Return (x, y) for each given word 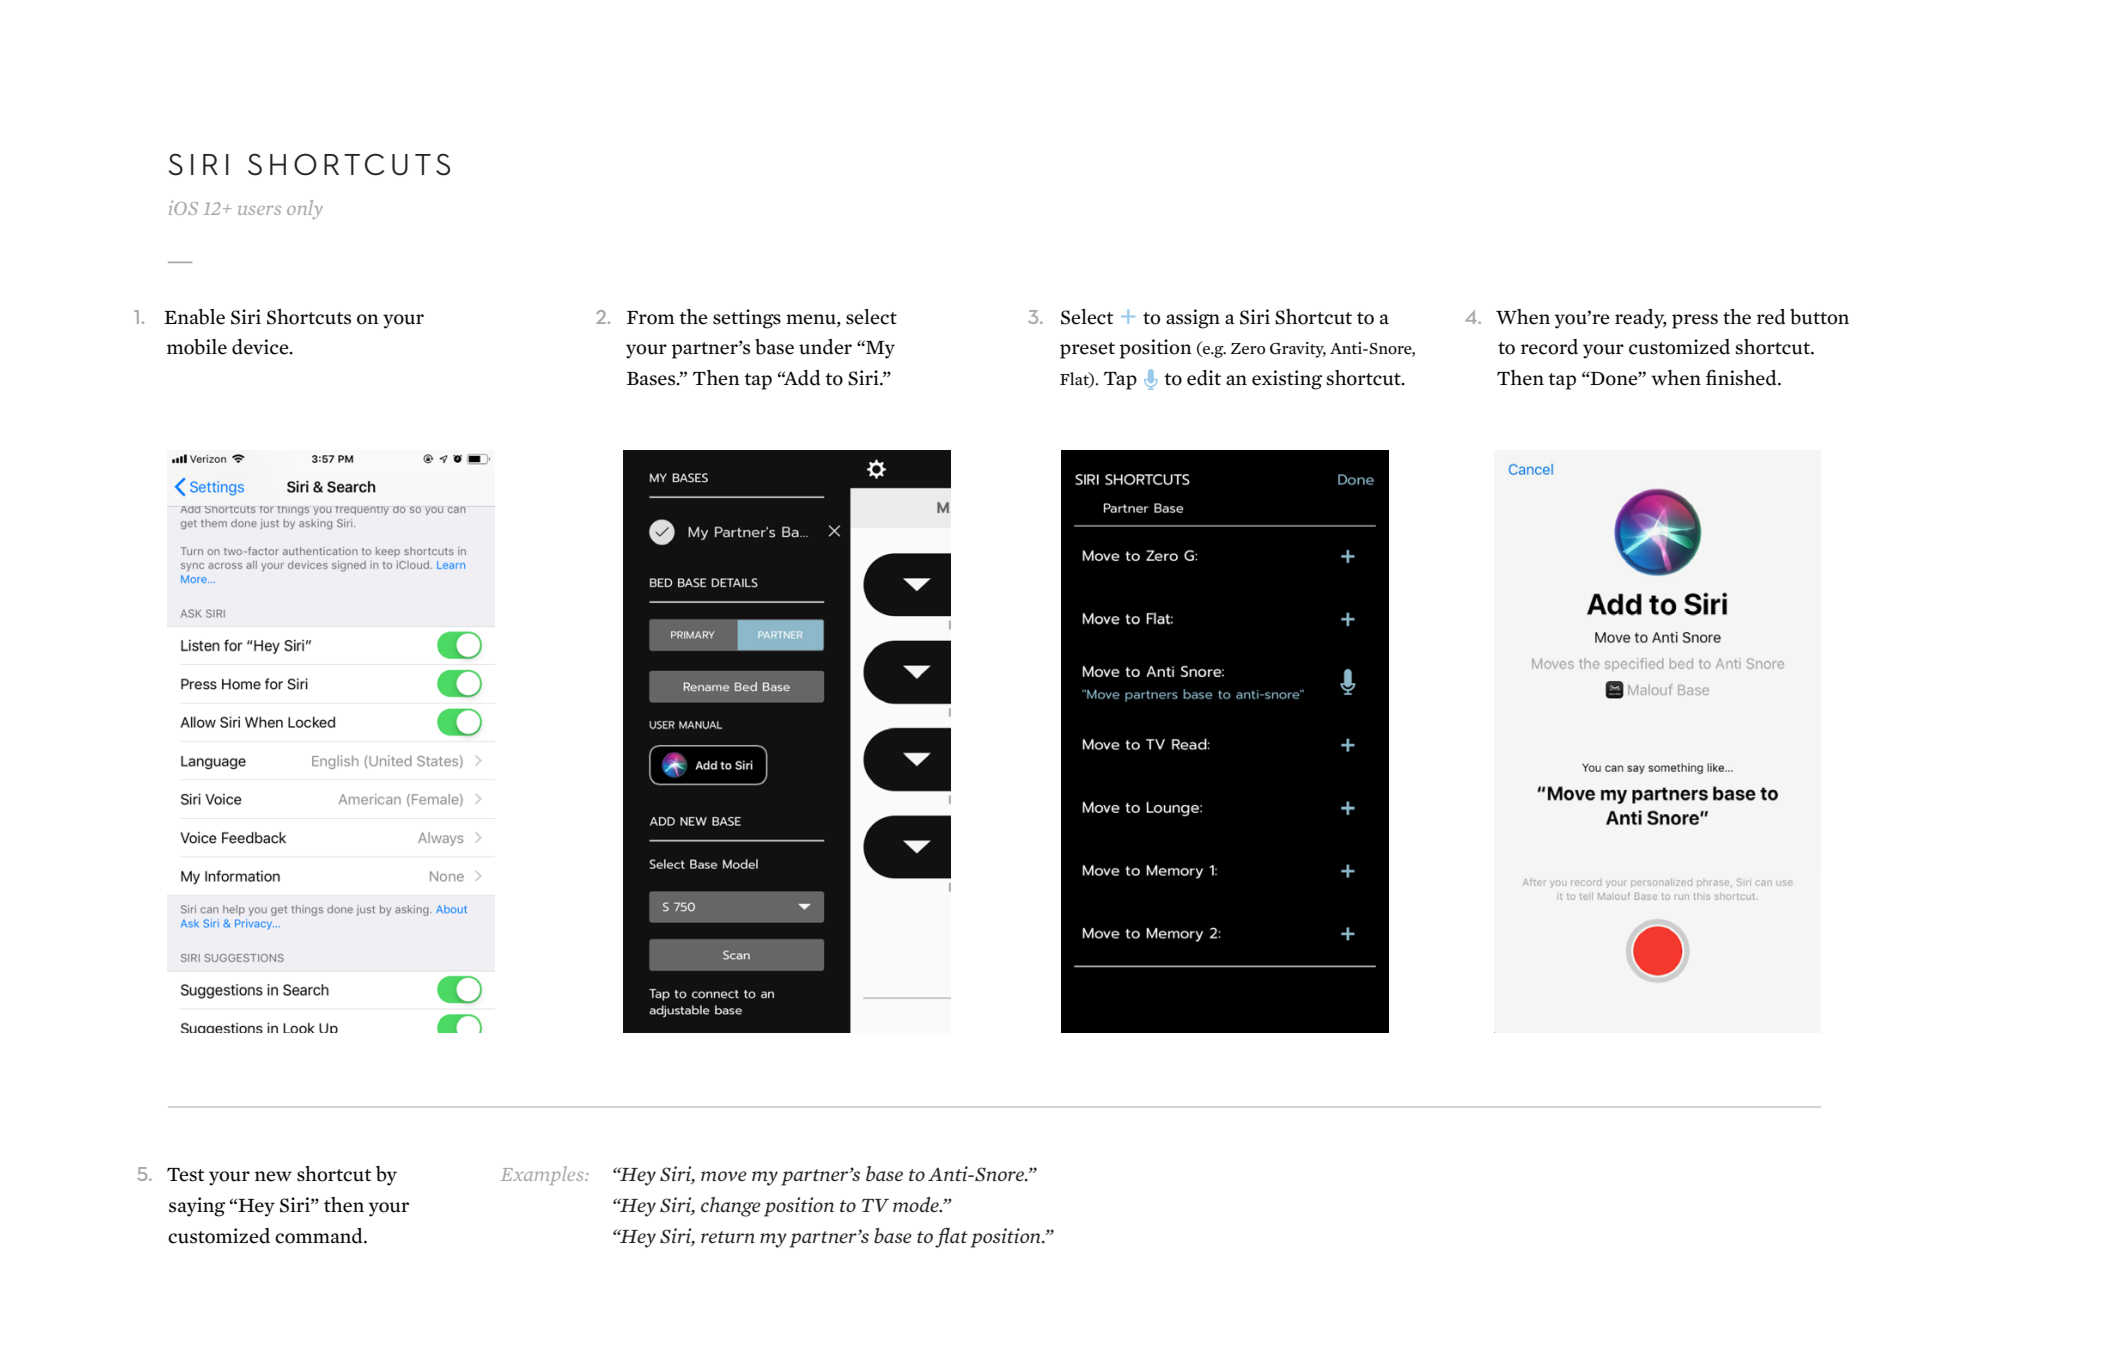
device (261, 347)
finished (1742, 377)
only (305, 209)
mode (917, 1205)
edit (1204, 378)
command (320, 1236)
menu (812, 319)
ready (1641, 319)
